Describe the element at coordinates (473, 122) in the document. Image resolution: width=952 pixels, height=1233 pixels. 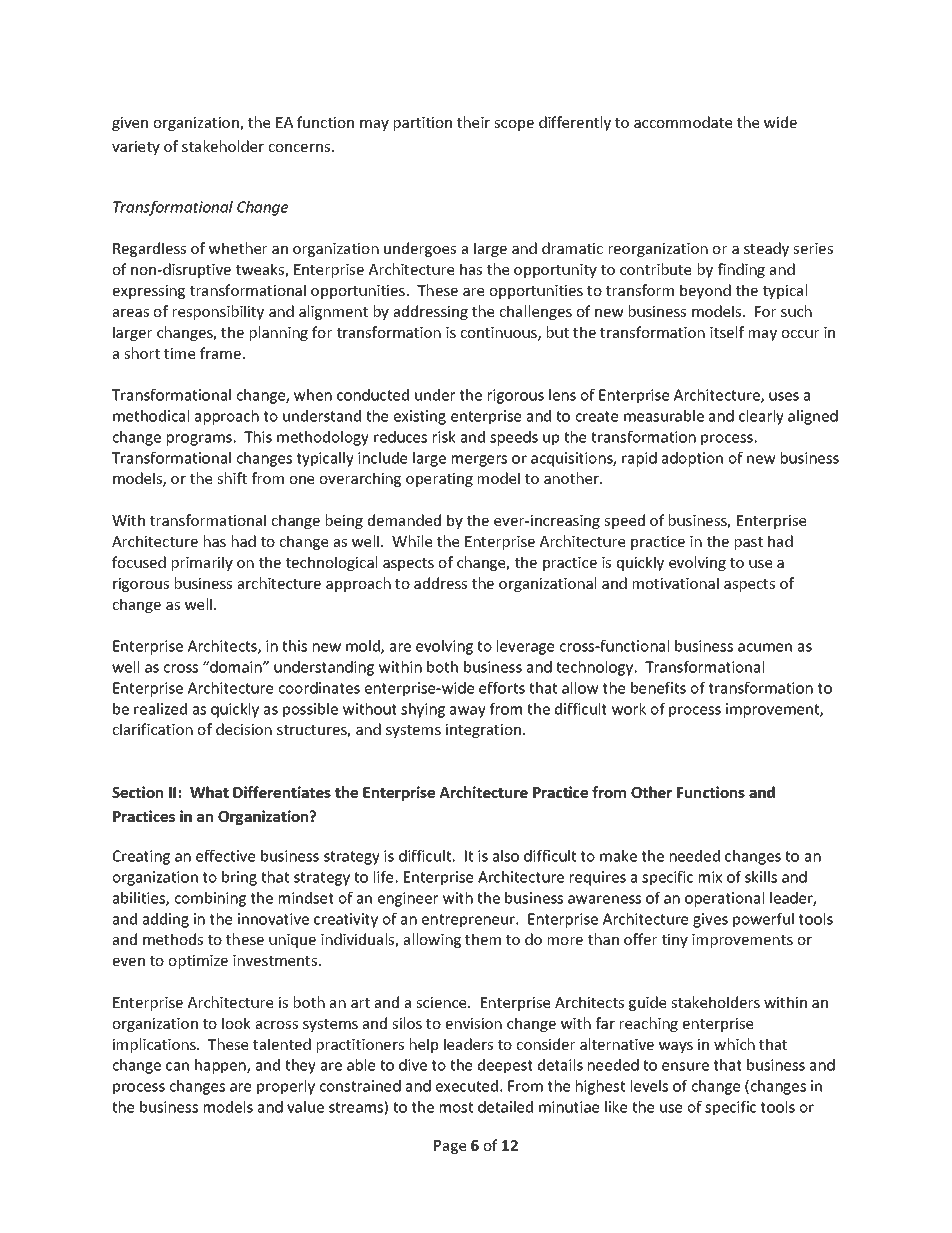
I see `their` at that location.
